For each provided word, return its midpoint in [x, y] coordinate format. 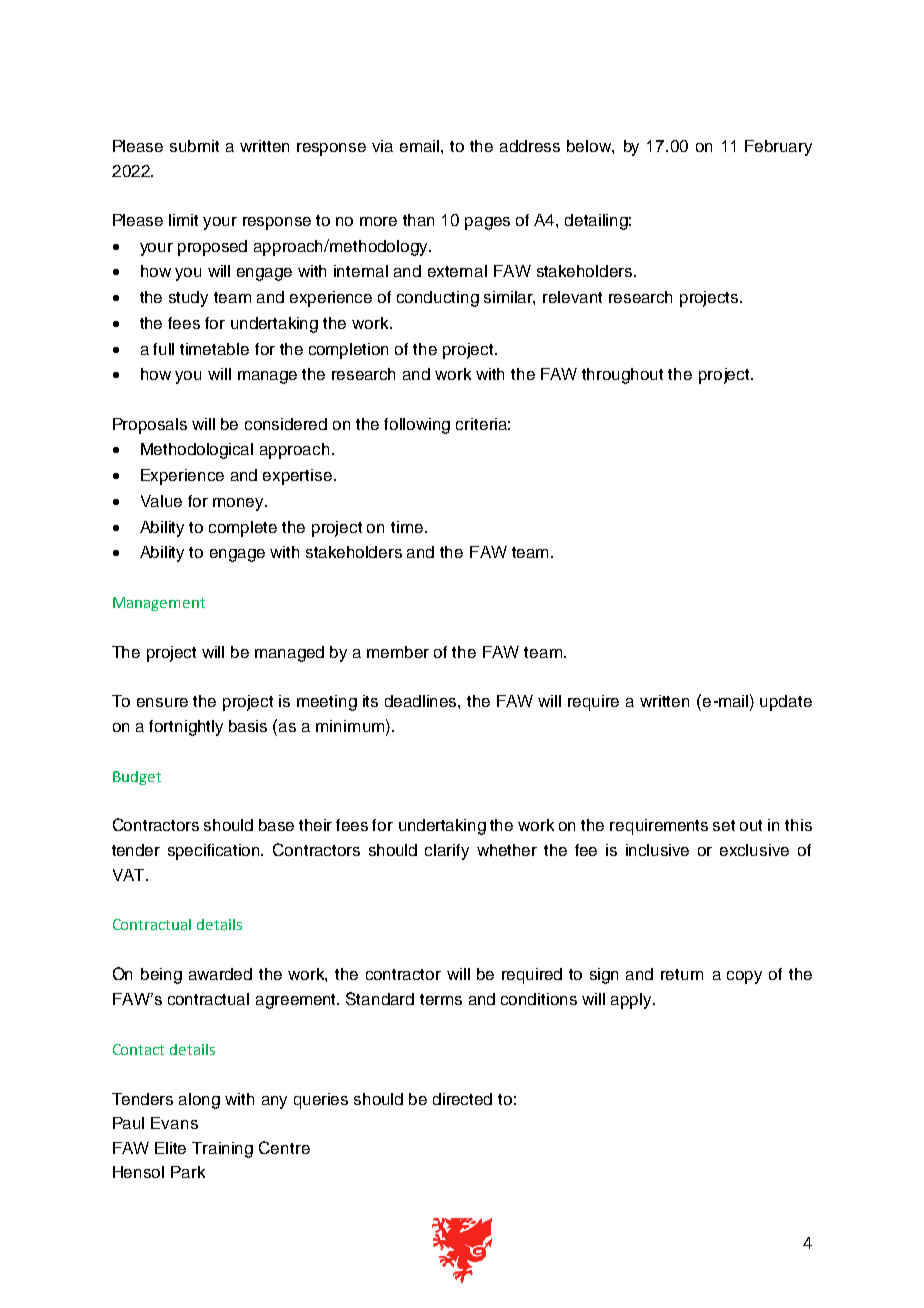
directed [462, 1099]
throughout [622, 376]
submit [194, 146]
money [240, 504]
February [778, 148]
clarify [447, 852]
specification [215, 852]
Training [222, 1150]
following [417, 426]
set [724, 825]
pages [487, 223]
